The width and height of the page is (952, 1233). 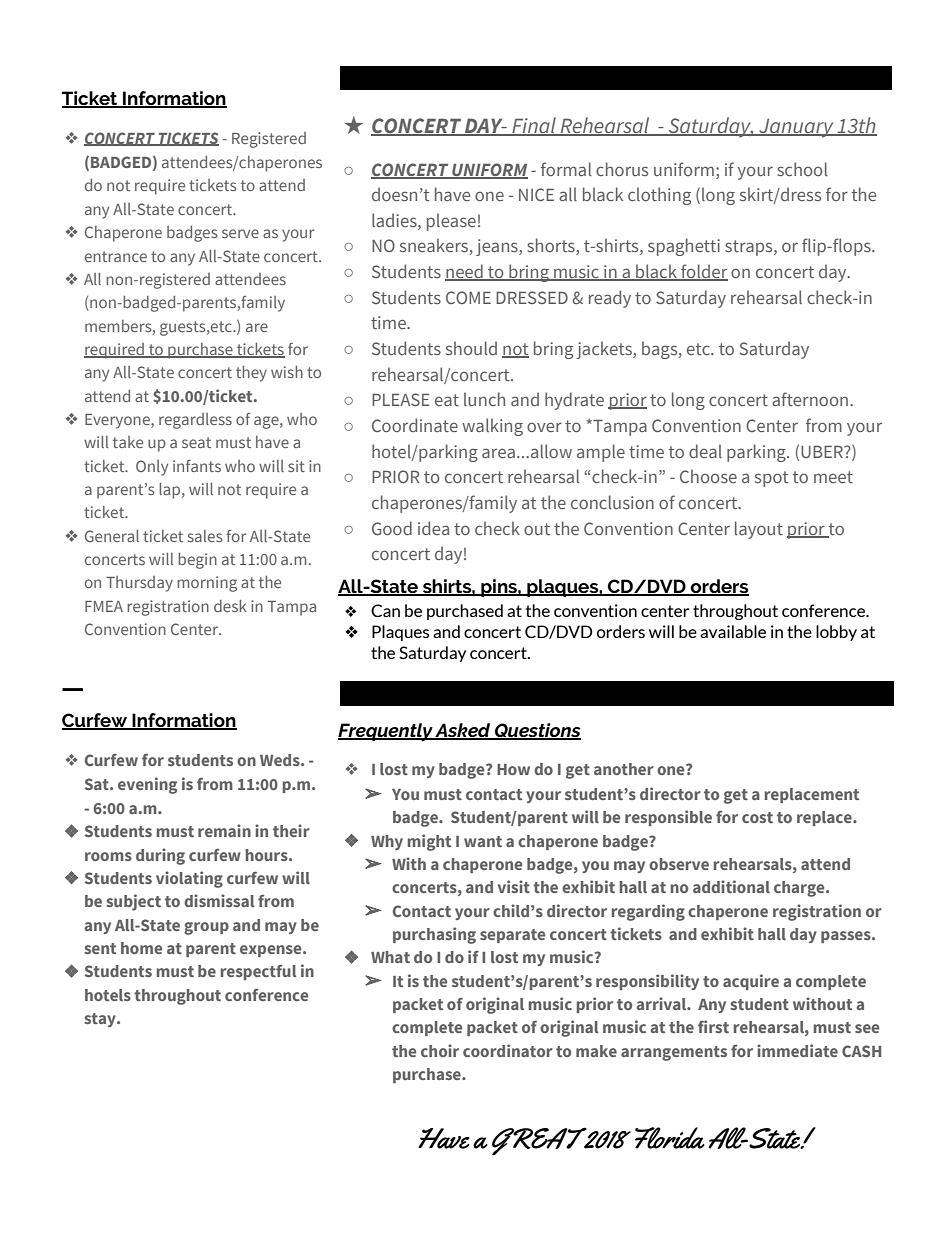 What do you see at coordinates (759, 530) in the page?
I see `layout` at bounding box center [759, 530].
